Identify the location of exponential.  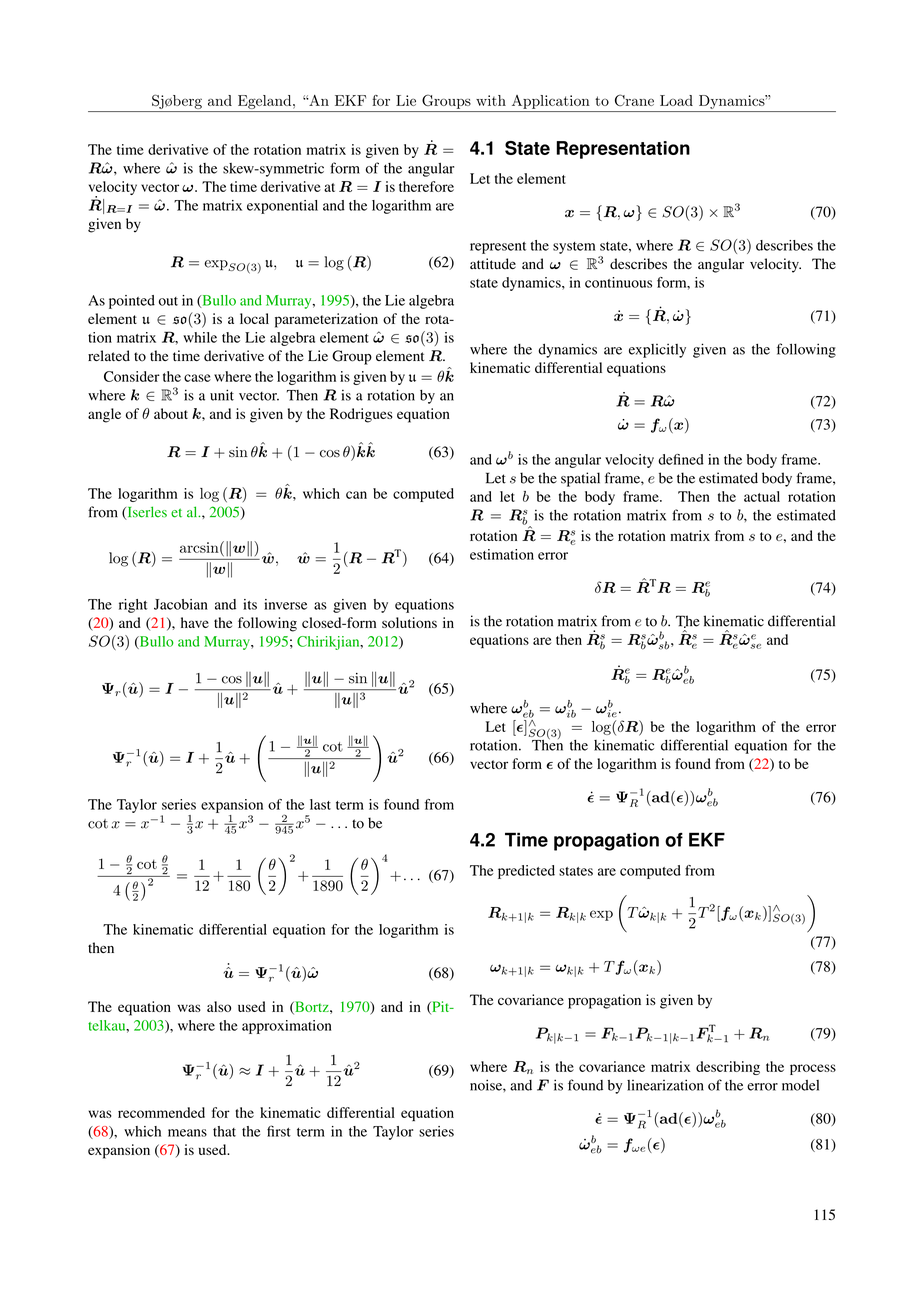
(282, 207).
